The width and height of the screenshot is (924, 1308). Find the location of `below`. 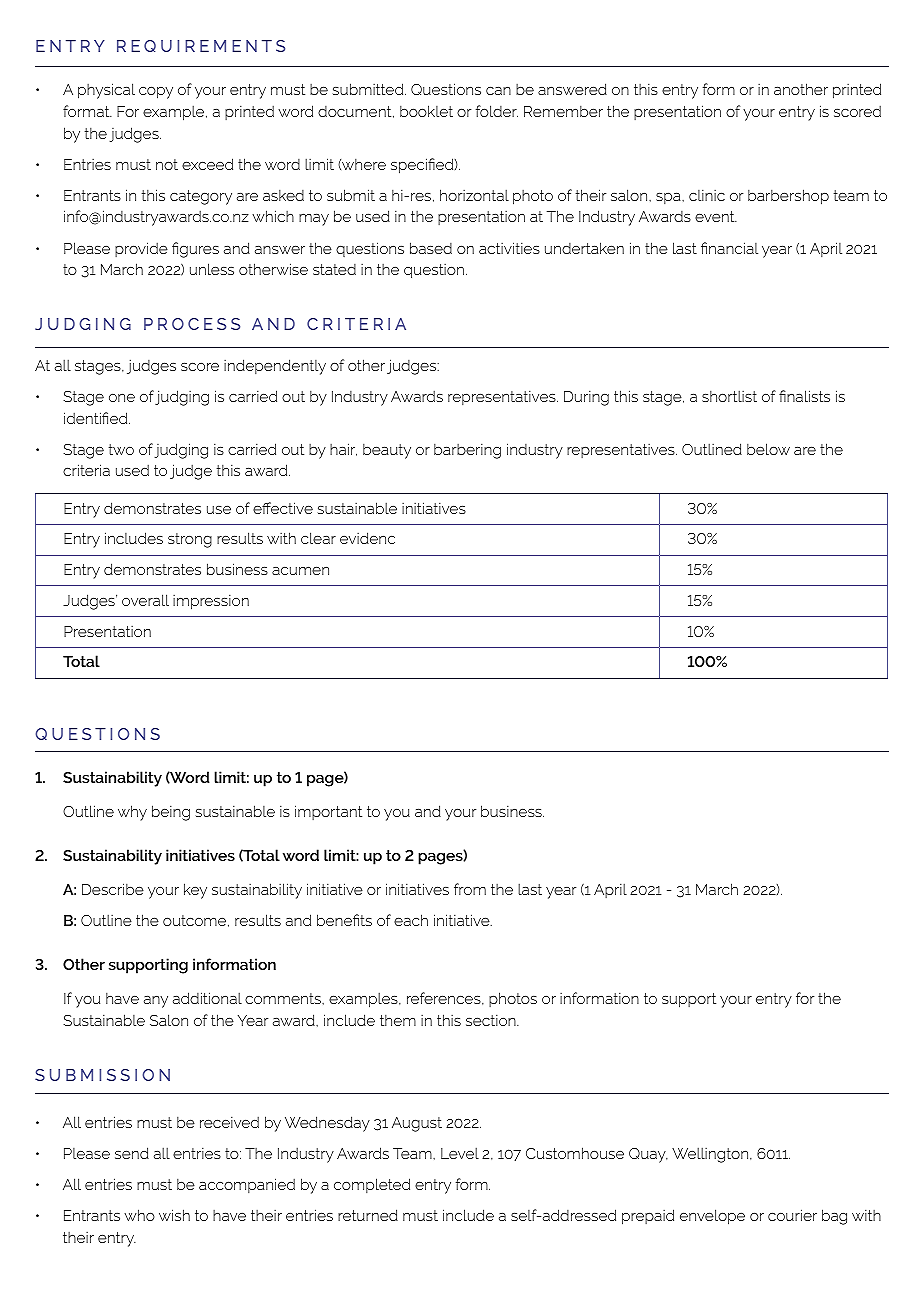

below is located at coordinates (768, 449).
